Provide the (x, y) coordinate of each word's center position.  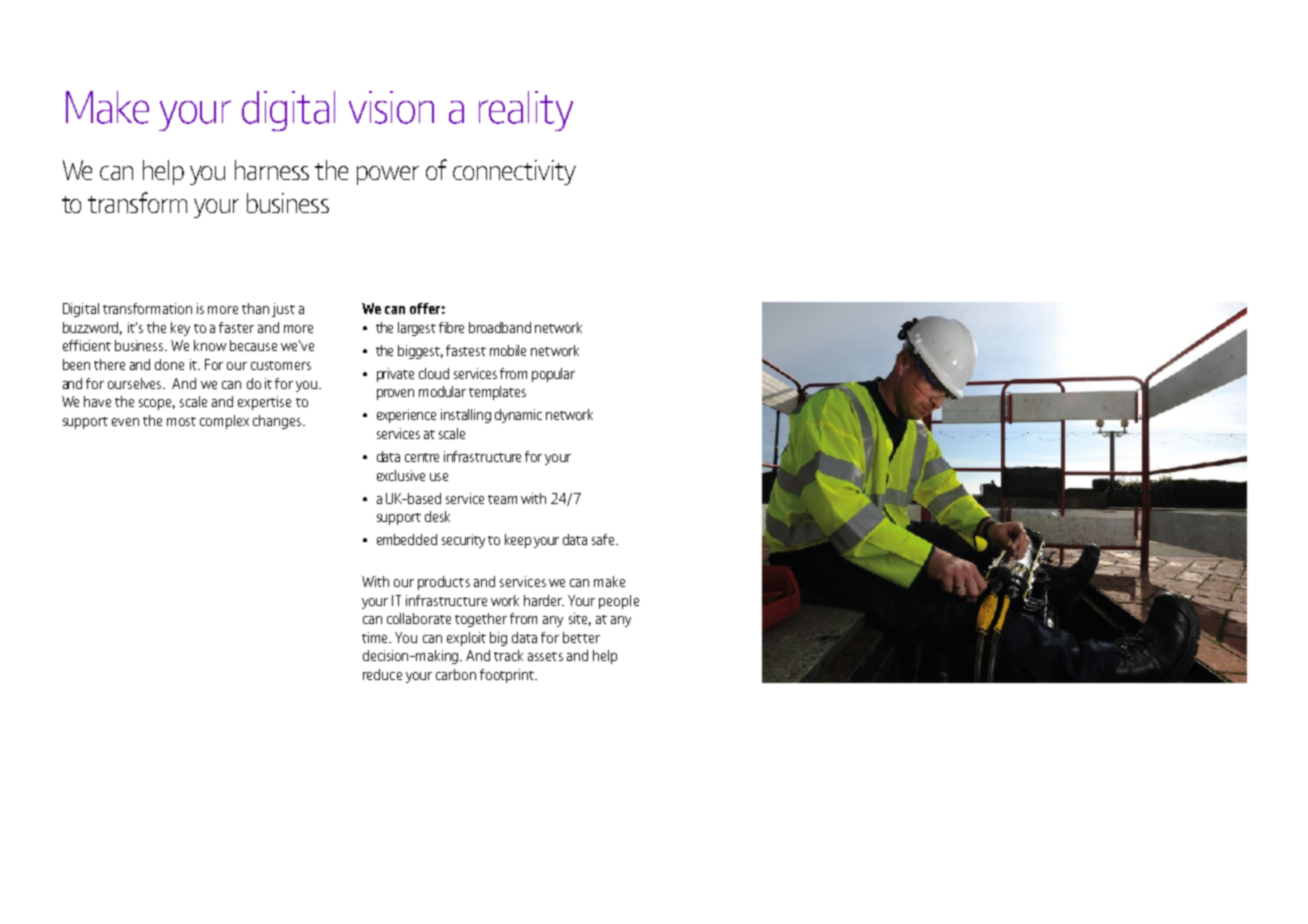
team (502, 499)
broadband (500, 327)
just (283, 310)
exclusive (401, 475)
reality (526, 111)
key (180, 329)
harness (272, 170)
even (125, 422)
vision (391, 107)
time (376, 637)
